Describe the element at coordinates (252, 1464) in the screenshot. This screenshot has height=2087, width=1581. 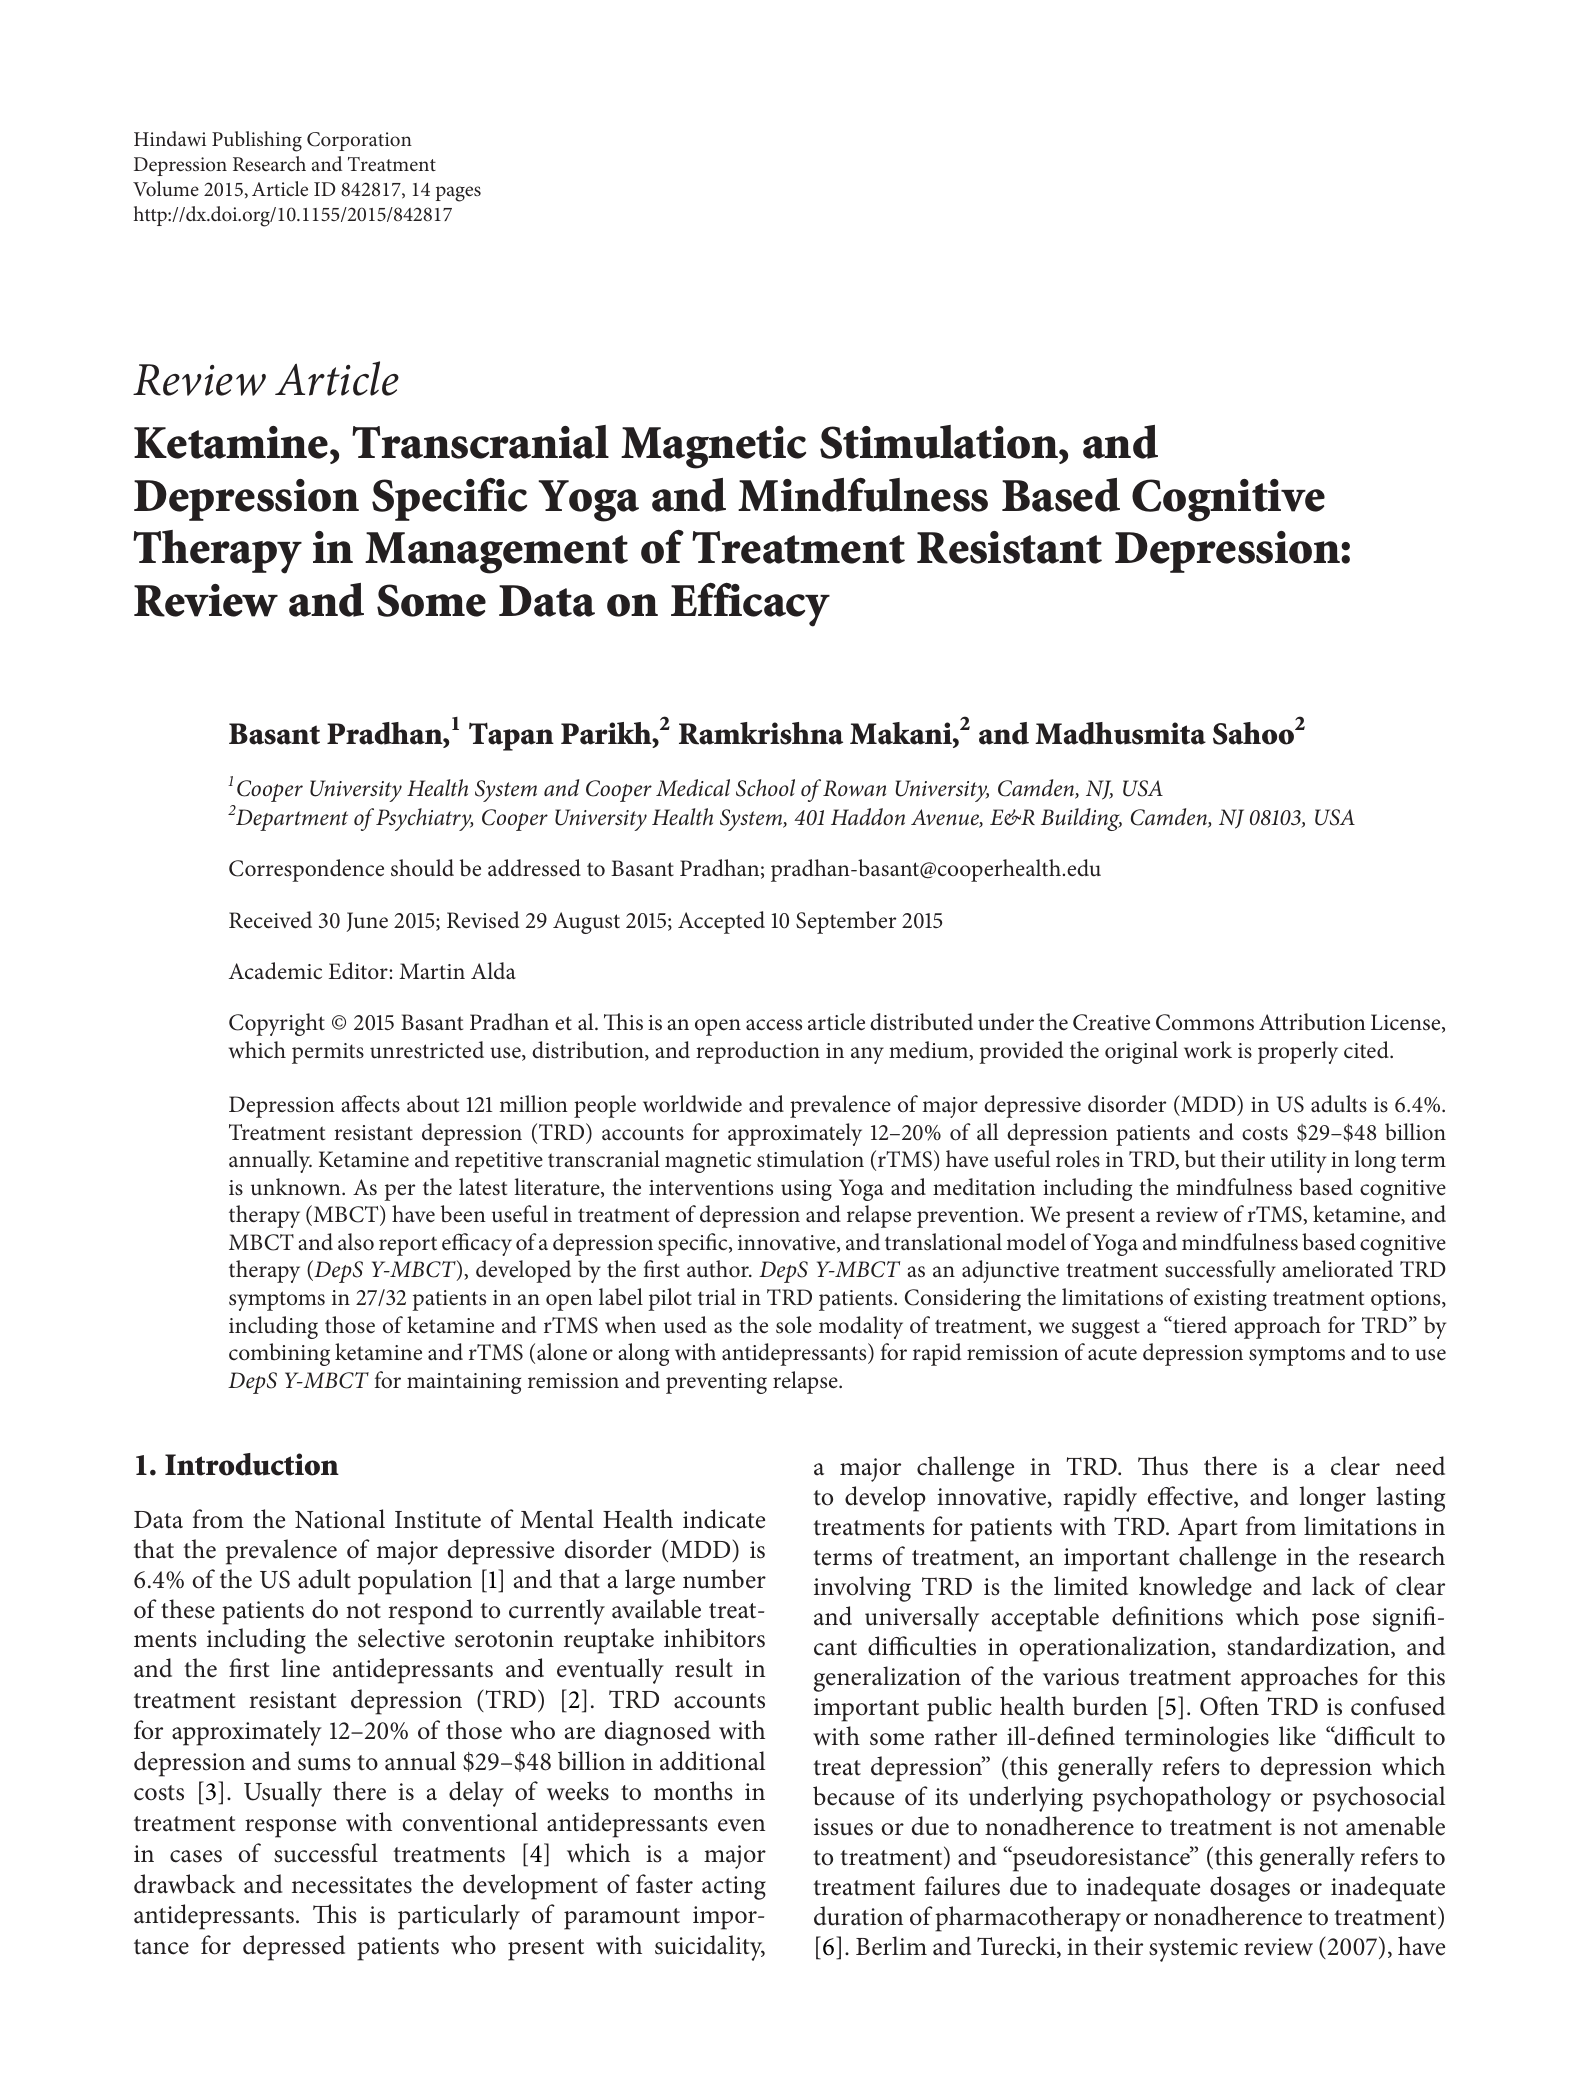
I see `Introduction` at that location.
